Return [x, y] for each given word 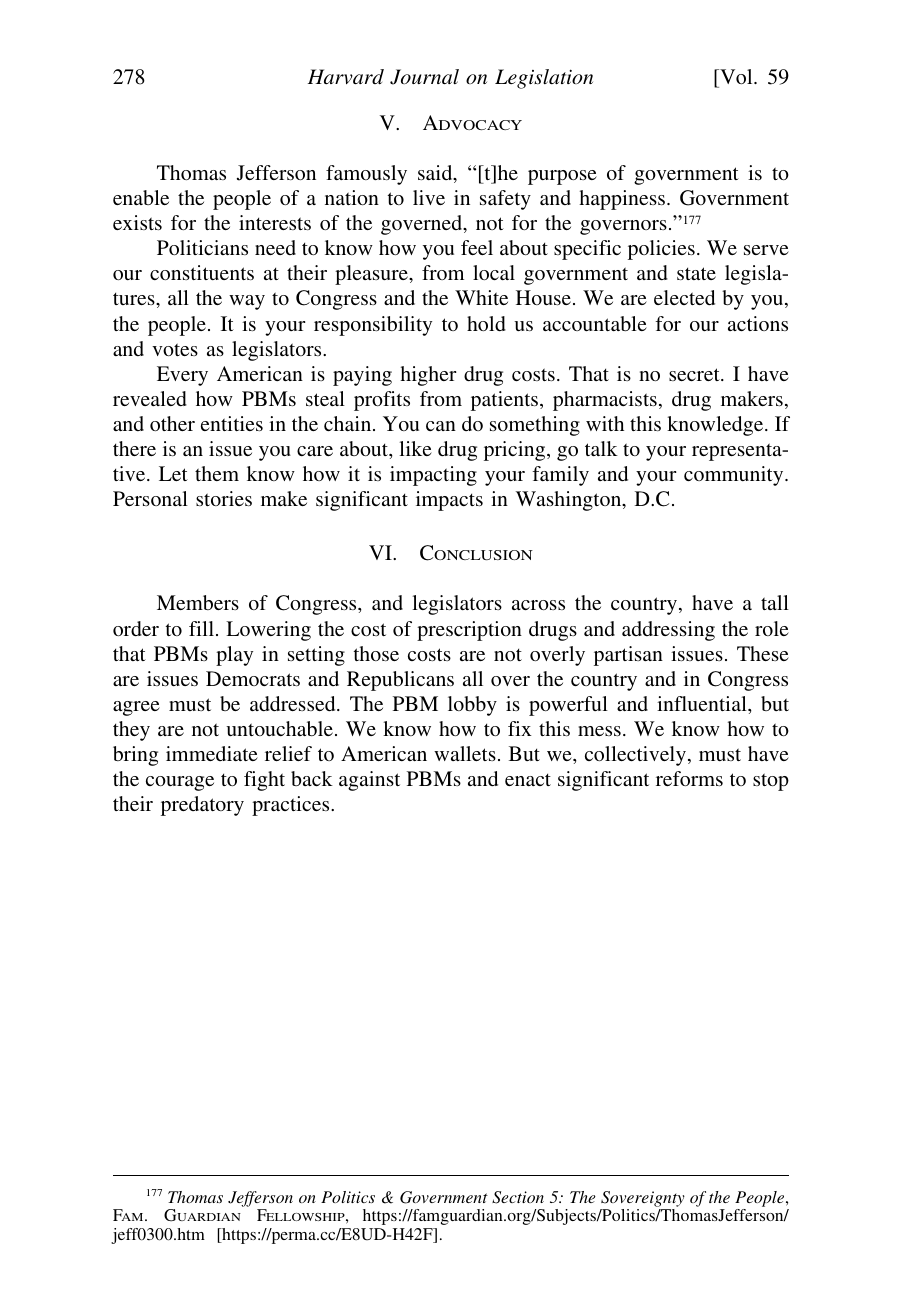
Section [518, 1197]
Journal [424, 77]
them [217, 473]
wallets [465, 753]
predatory [202, 806]
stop [771, 782]
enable [141, 197]
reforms [689, 778]
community [735, 476]
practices [292, 806]
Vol [736, 76]
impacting [433, 476]
